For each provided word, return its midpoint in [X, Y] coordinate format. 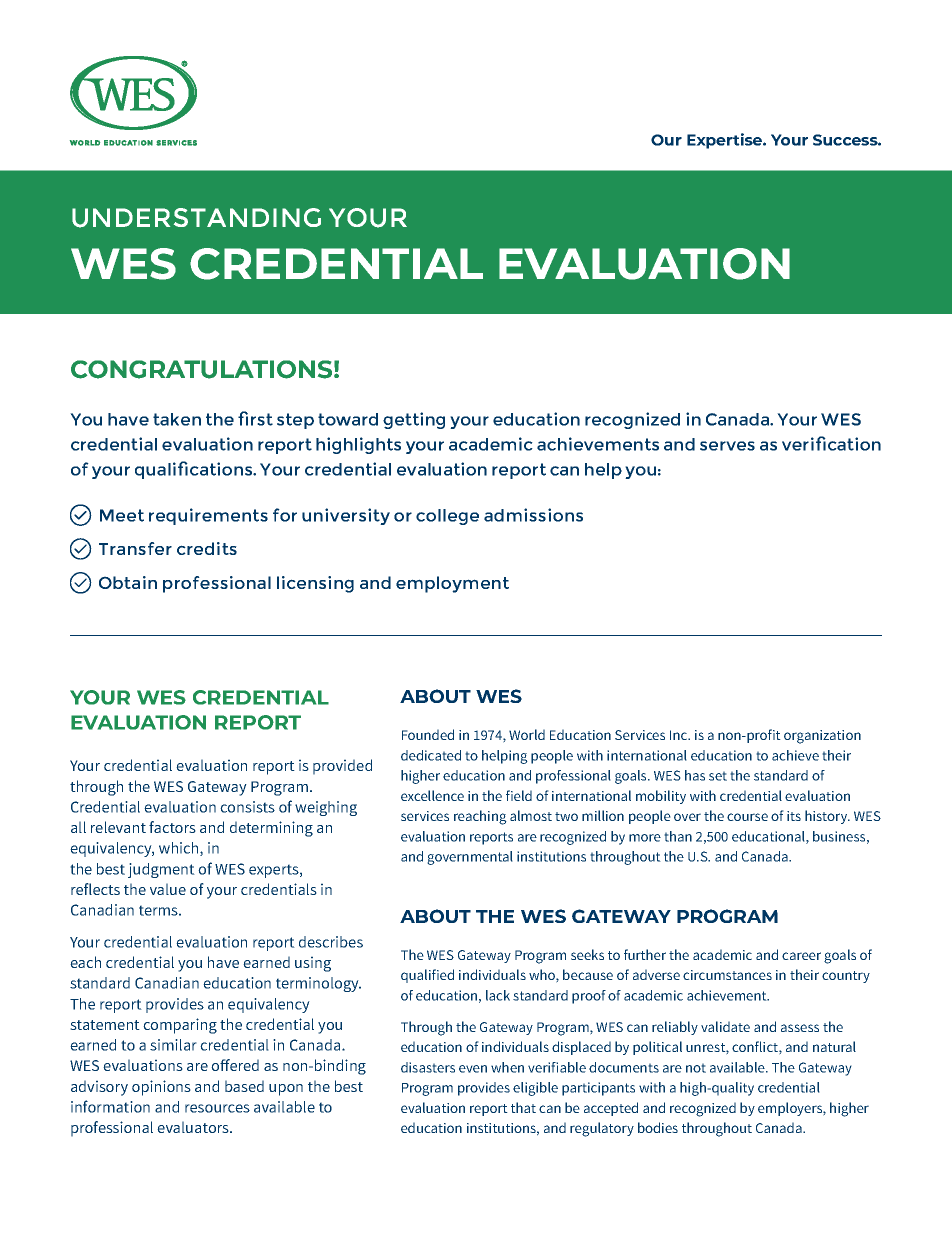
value [168, 889]
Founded [428, 734]
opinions [161, 1088]
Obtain [128, 582]
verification [831, 443]
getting [414, 420]
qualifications [195, 470]
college [447, 517]
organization [822, 737]
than [678, 836]
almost [531, 815]
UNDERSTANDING [196, 218]
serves [727, 446]
